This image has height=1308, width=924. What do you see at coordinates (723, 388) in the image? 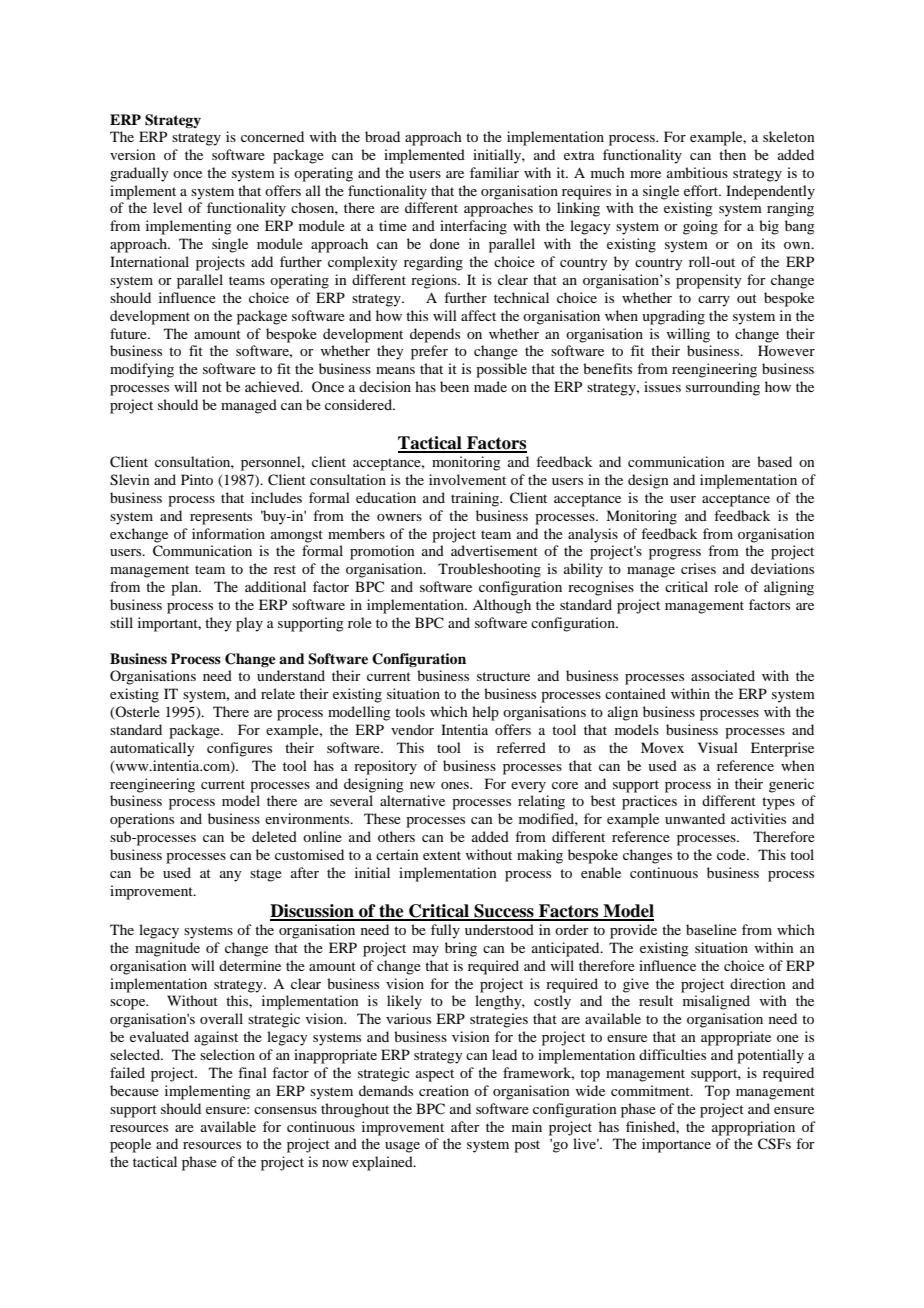
I see `surrounding` at bounding box center [723, 388].
